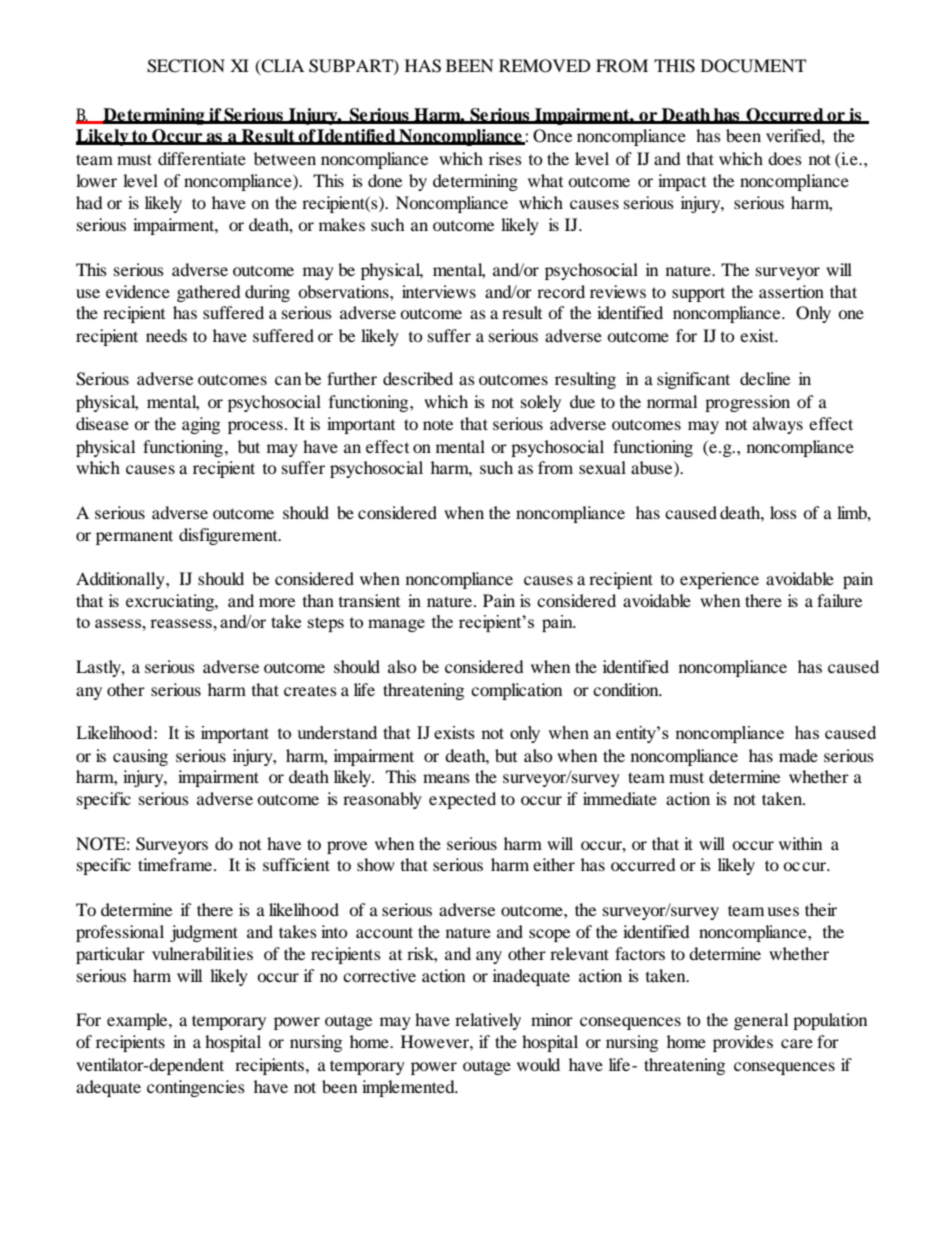  What do you see at coordinates (186, 66) in the page?
I see `SECTION` at bounding box center [186, 66].
